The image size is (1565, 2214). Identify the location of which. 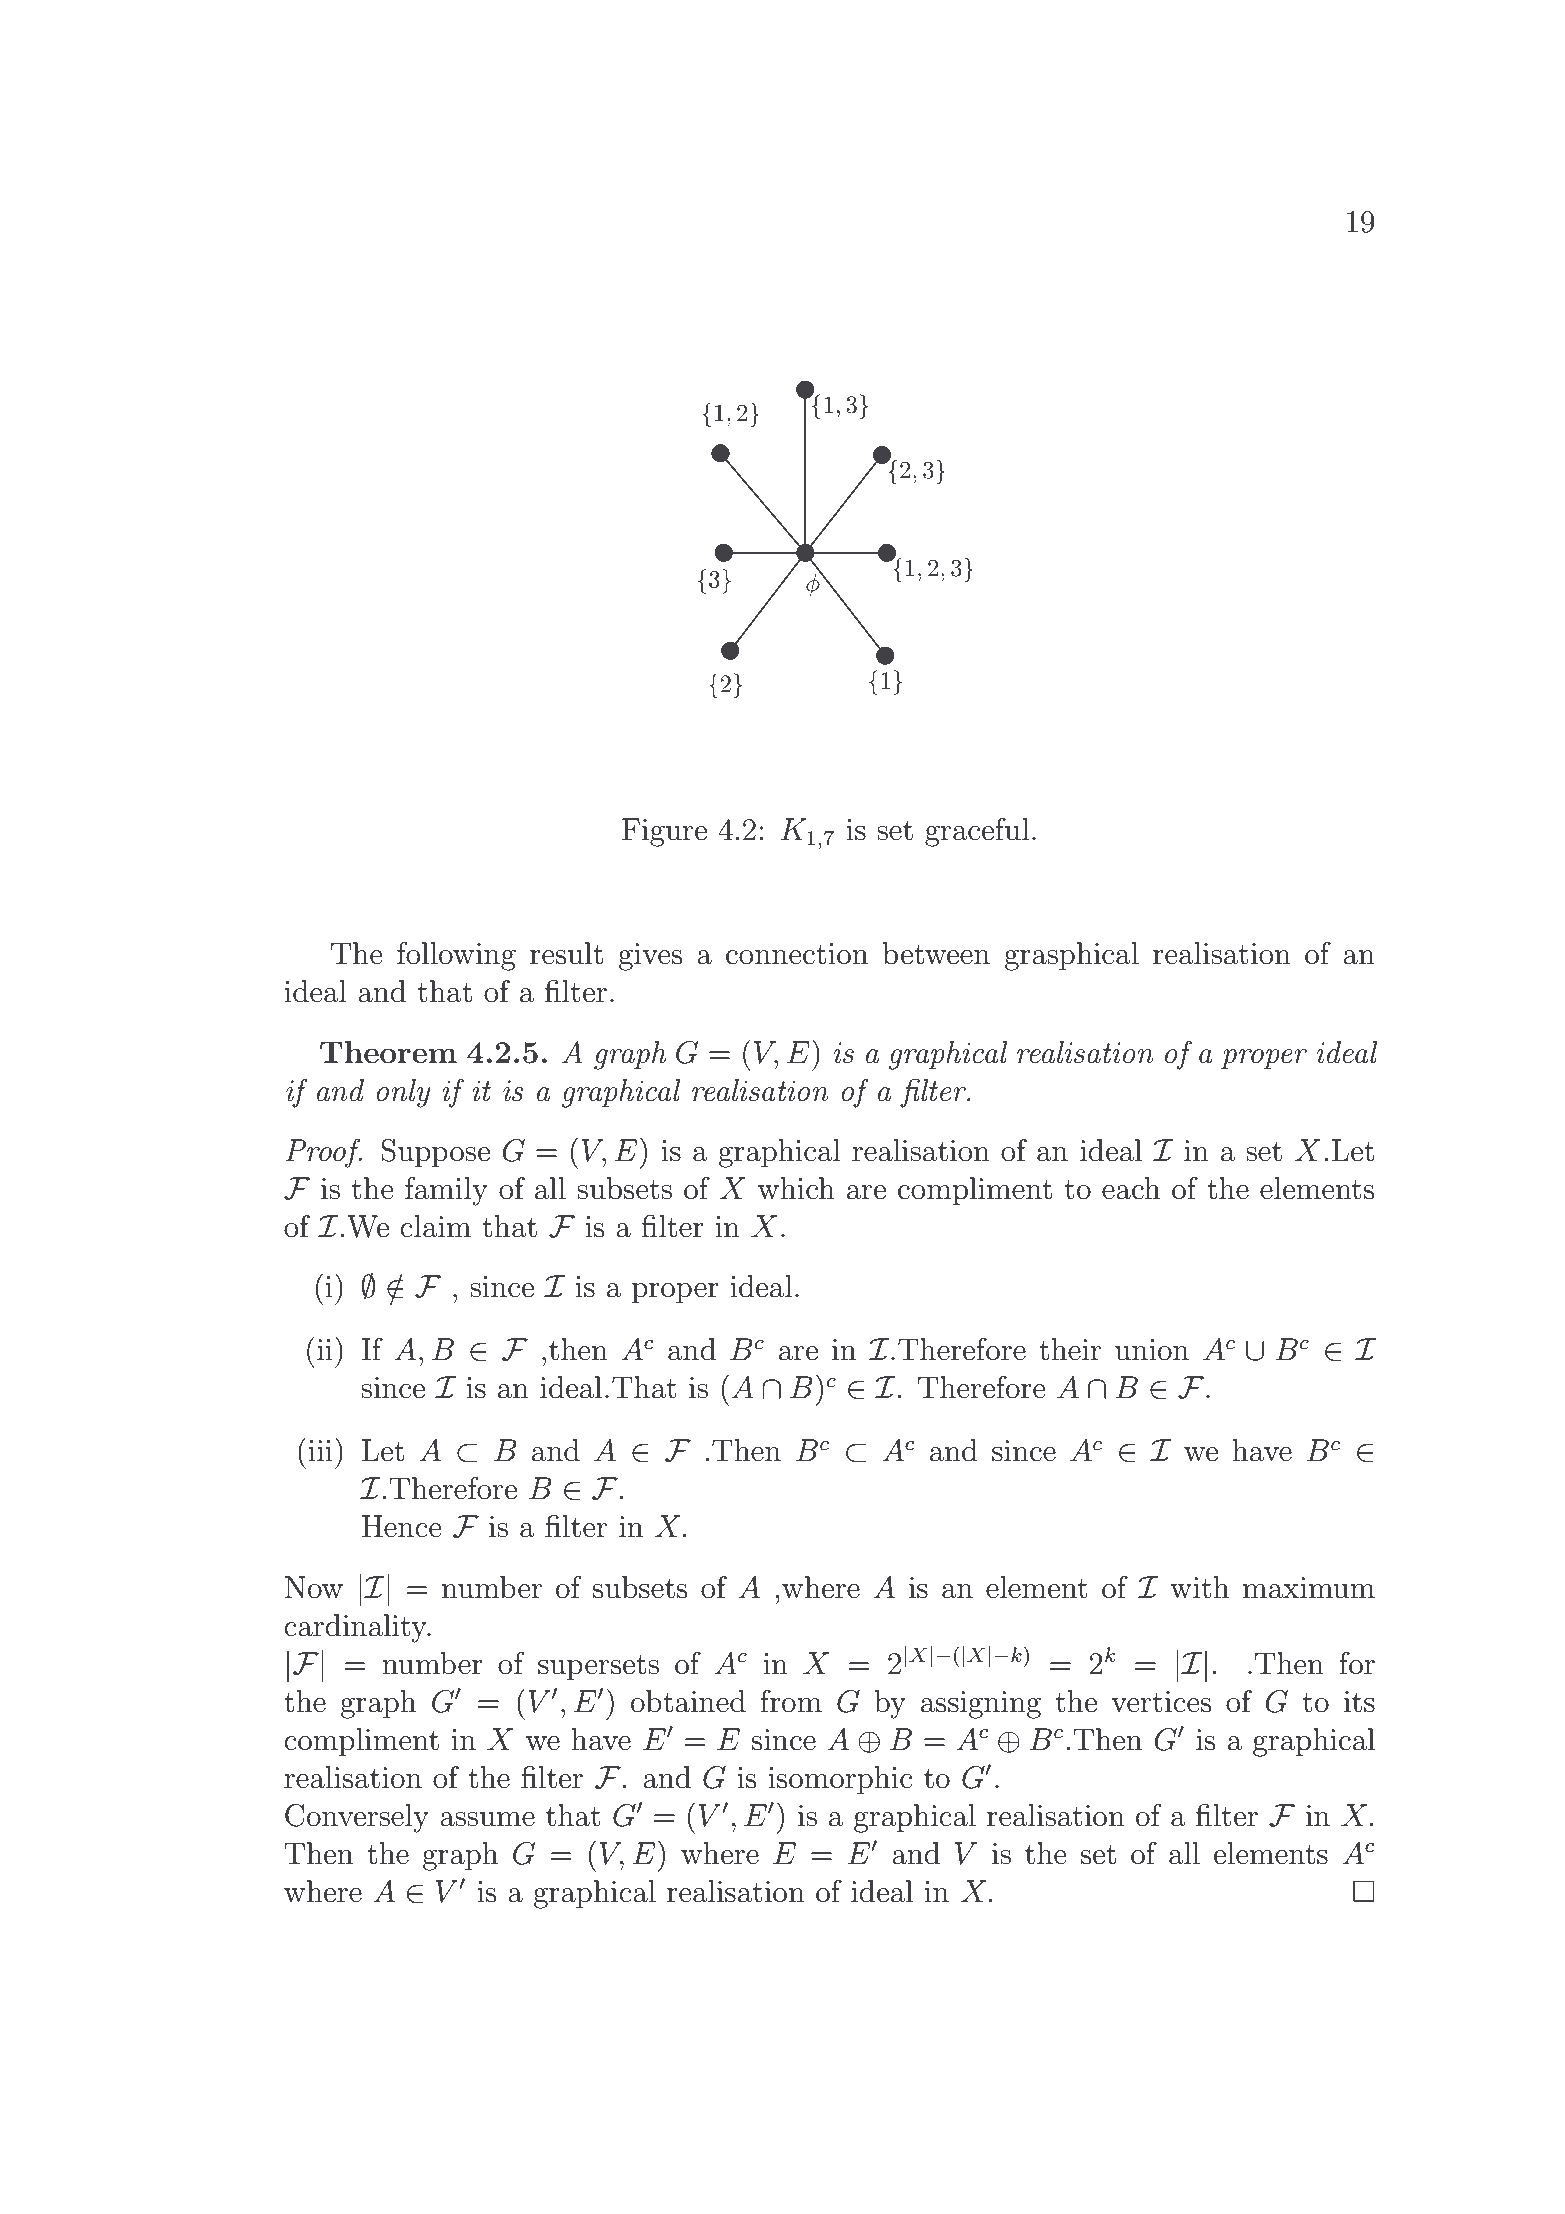
(796, 1188).
